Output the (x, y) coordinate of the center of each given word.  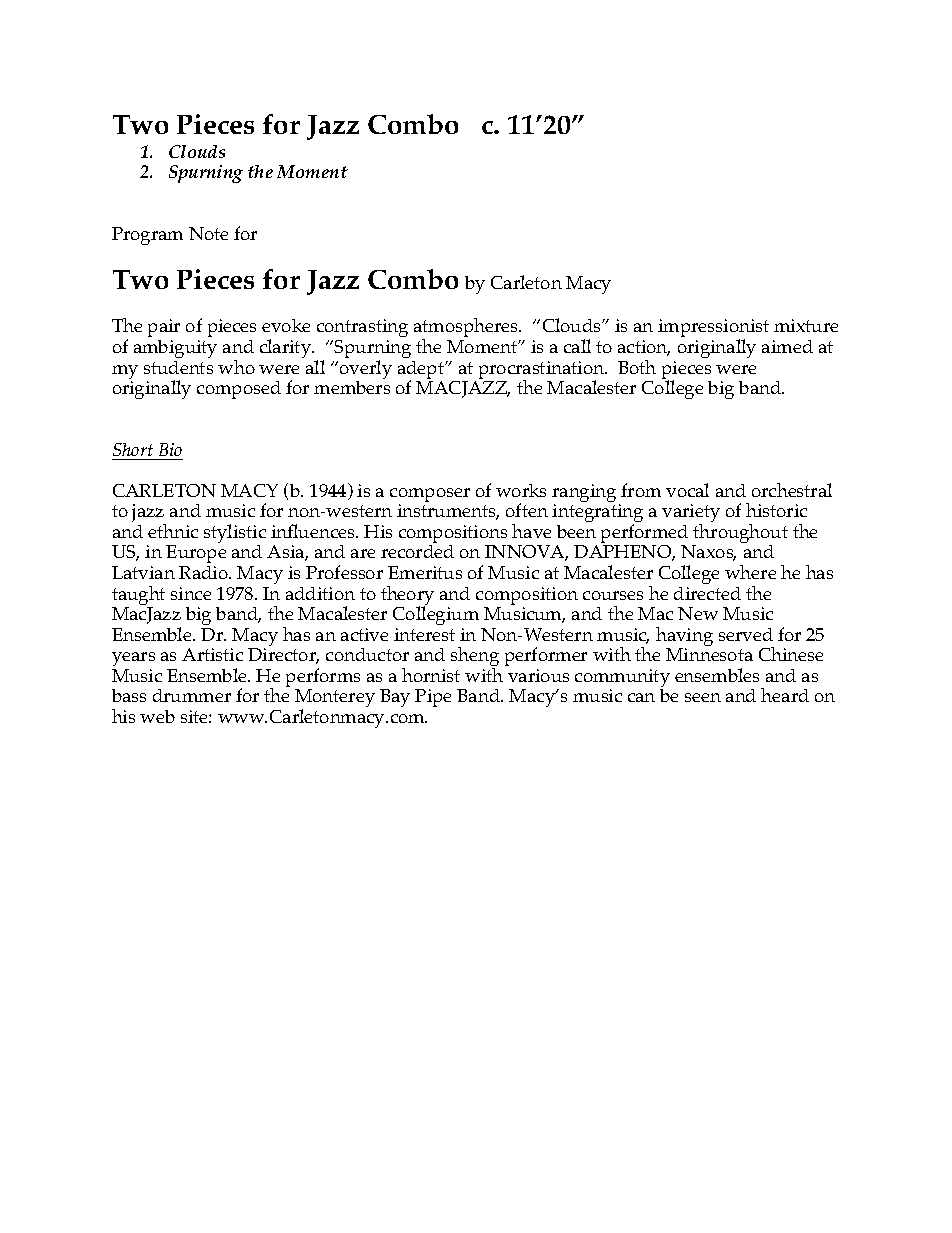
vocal (687, 490)
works (521, 490)
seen (703, 697)
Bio (170, 449)
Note (208, 233)
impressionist (713, 329)
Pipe (433, 698)
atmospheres (467, 329)
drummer (192, 695)
